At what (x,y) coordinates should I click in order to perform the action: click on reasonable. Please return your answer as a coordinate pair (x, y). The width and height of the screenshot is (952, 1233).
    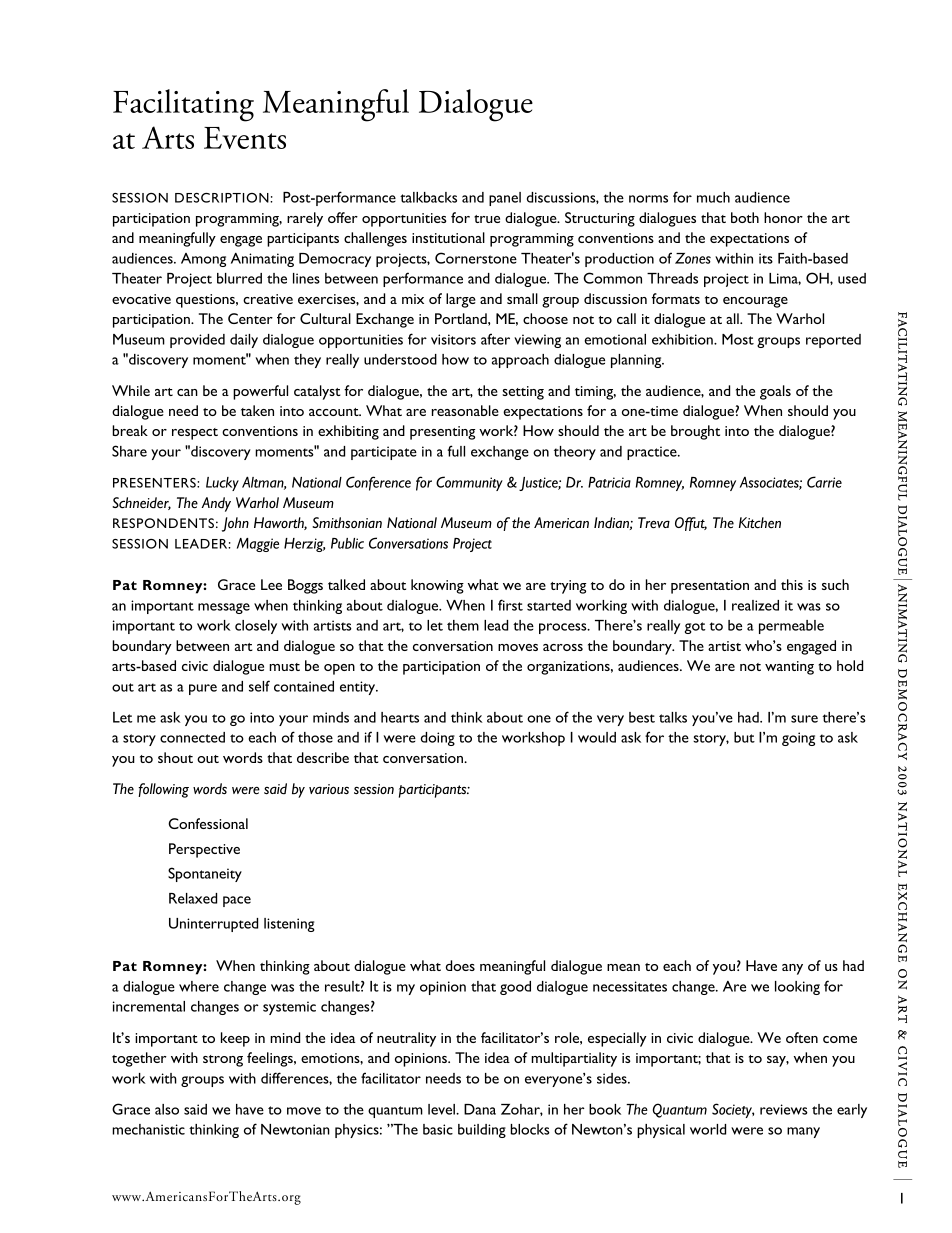
    Looking at the image, I should click on (465, 410).
